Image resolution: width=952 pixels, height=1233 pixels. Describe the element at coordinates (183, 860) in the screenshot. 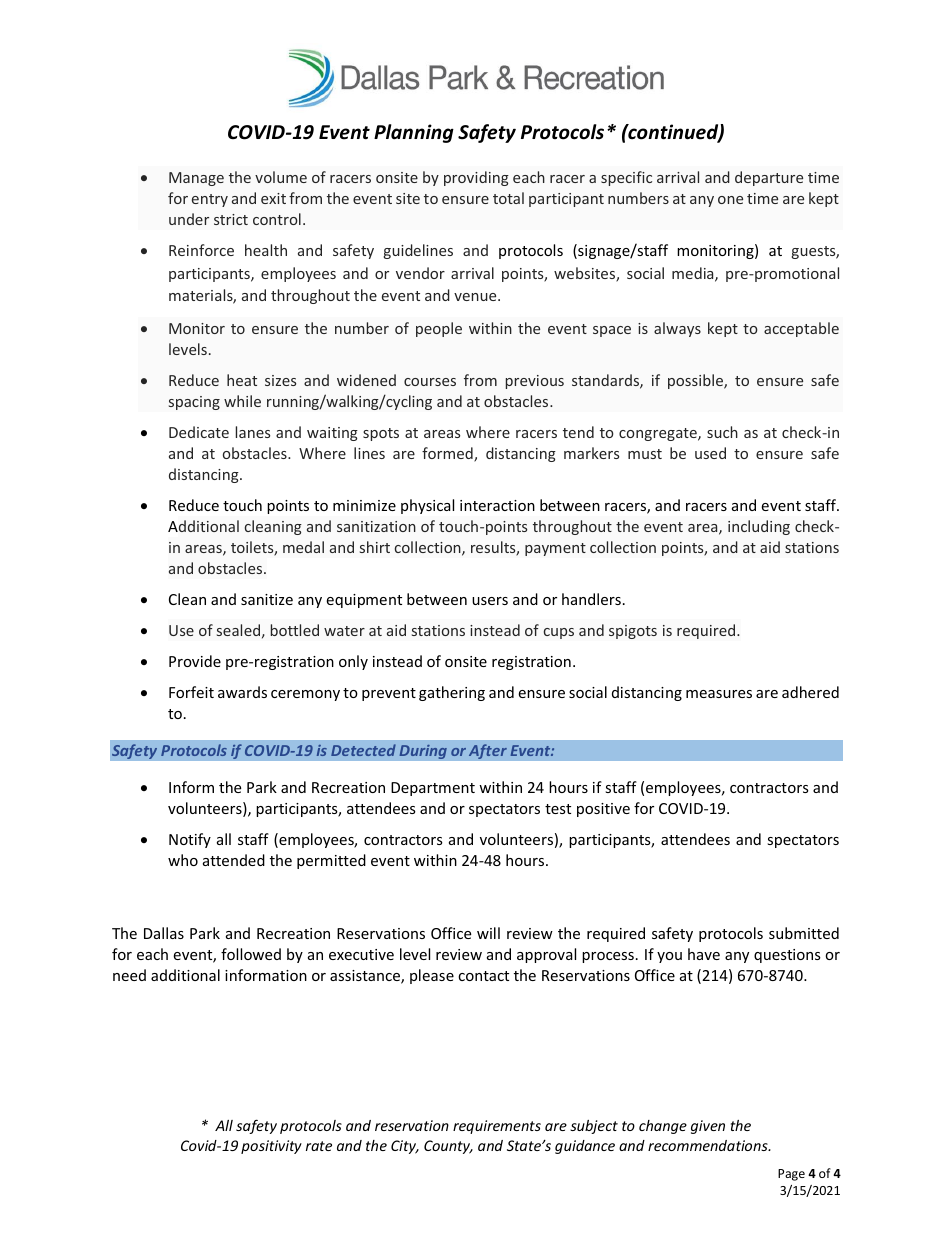

I see `who` at that location.
